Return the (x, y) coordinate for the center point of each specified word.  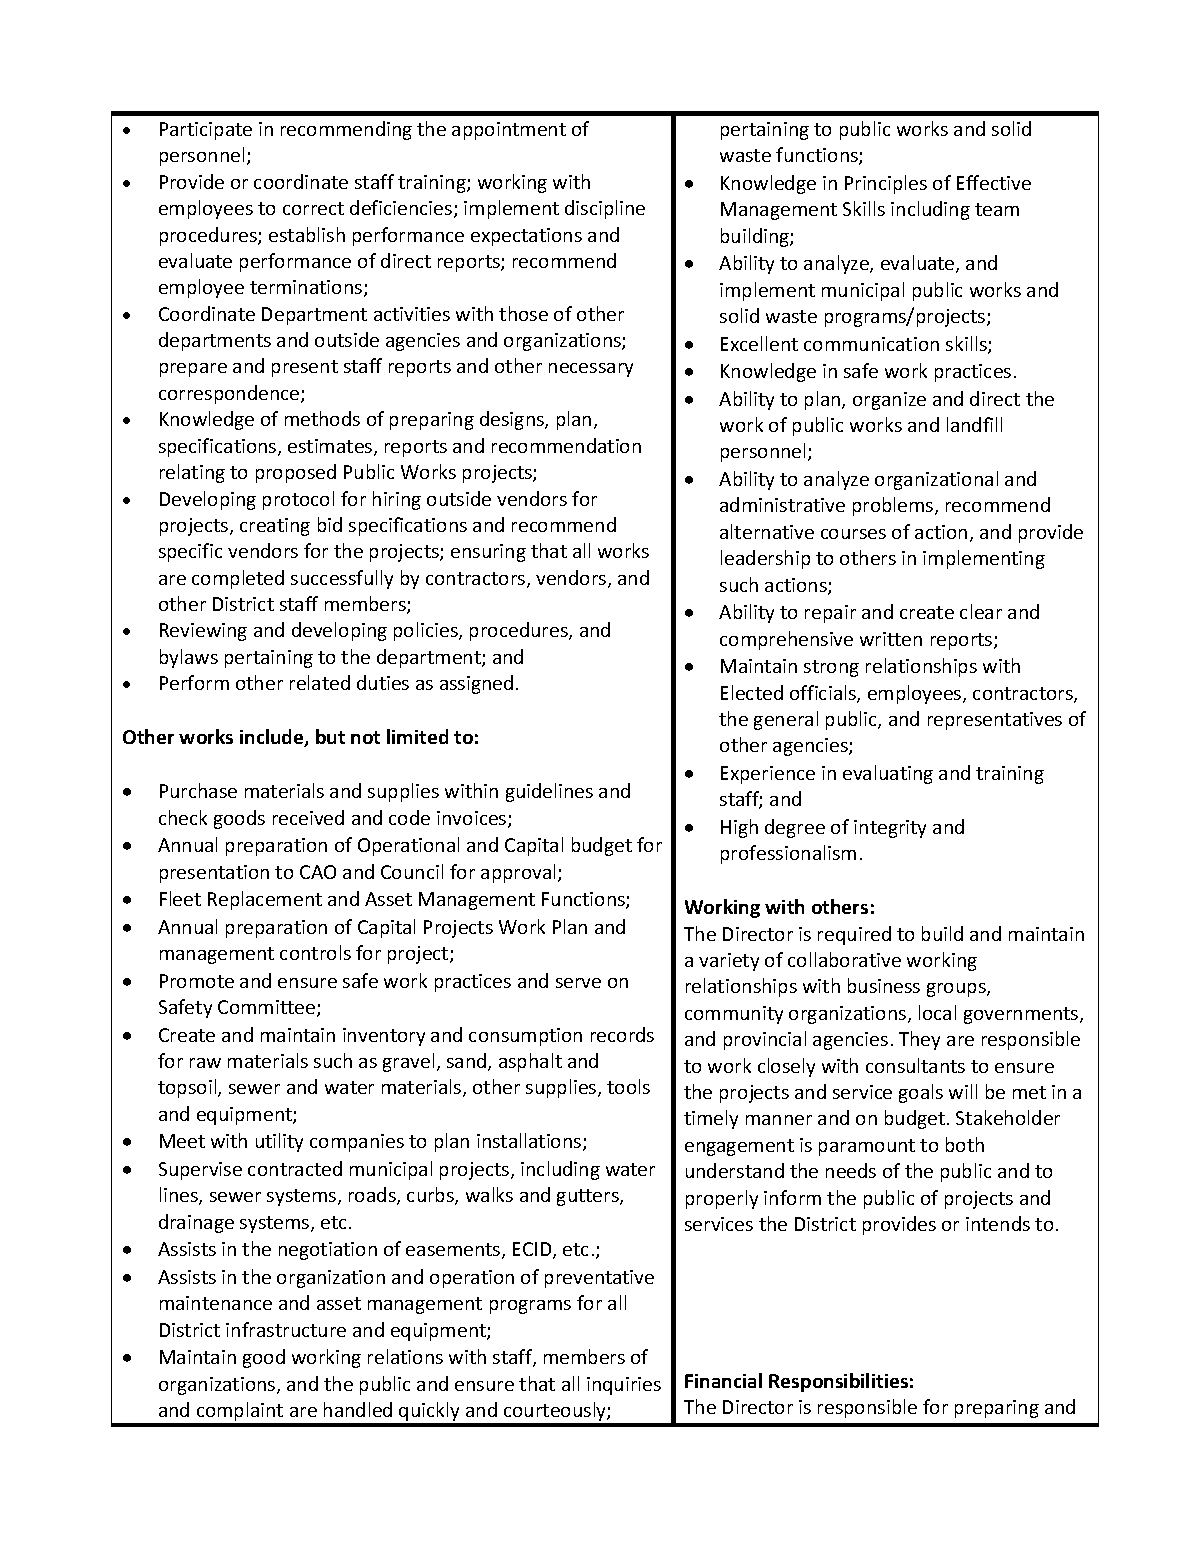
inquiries (624, 1386)
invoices (473, 819)
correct (313, 208)
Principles (886, 184)
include (273, 738)
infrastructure (286, 1329)
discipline (605, 209)
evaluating (888, 774)
